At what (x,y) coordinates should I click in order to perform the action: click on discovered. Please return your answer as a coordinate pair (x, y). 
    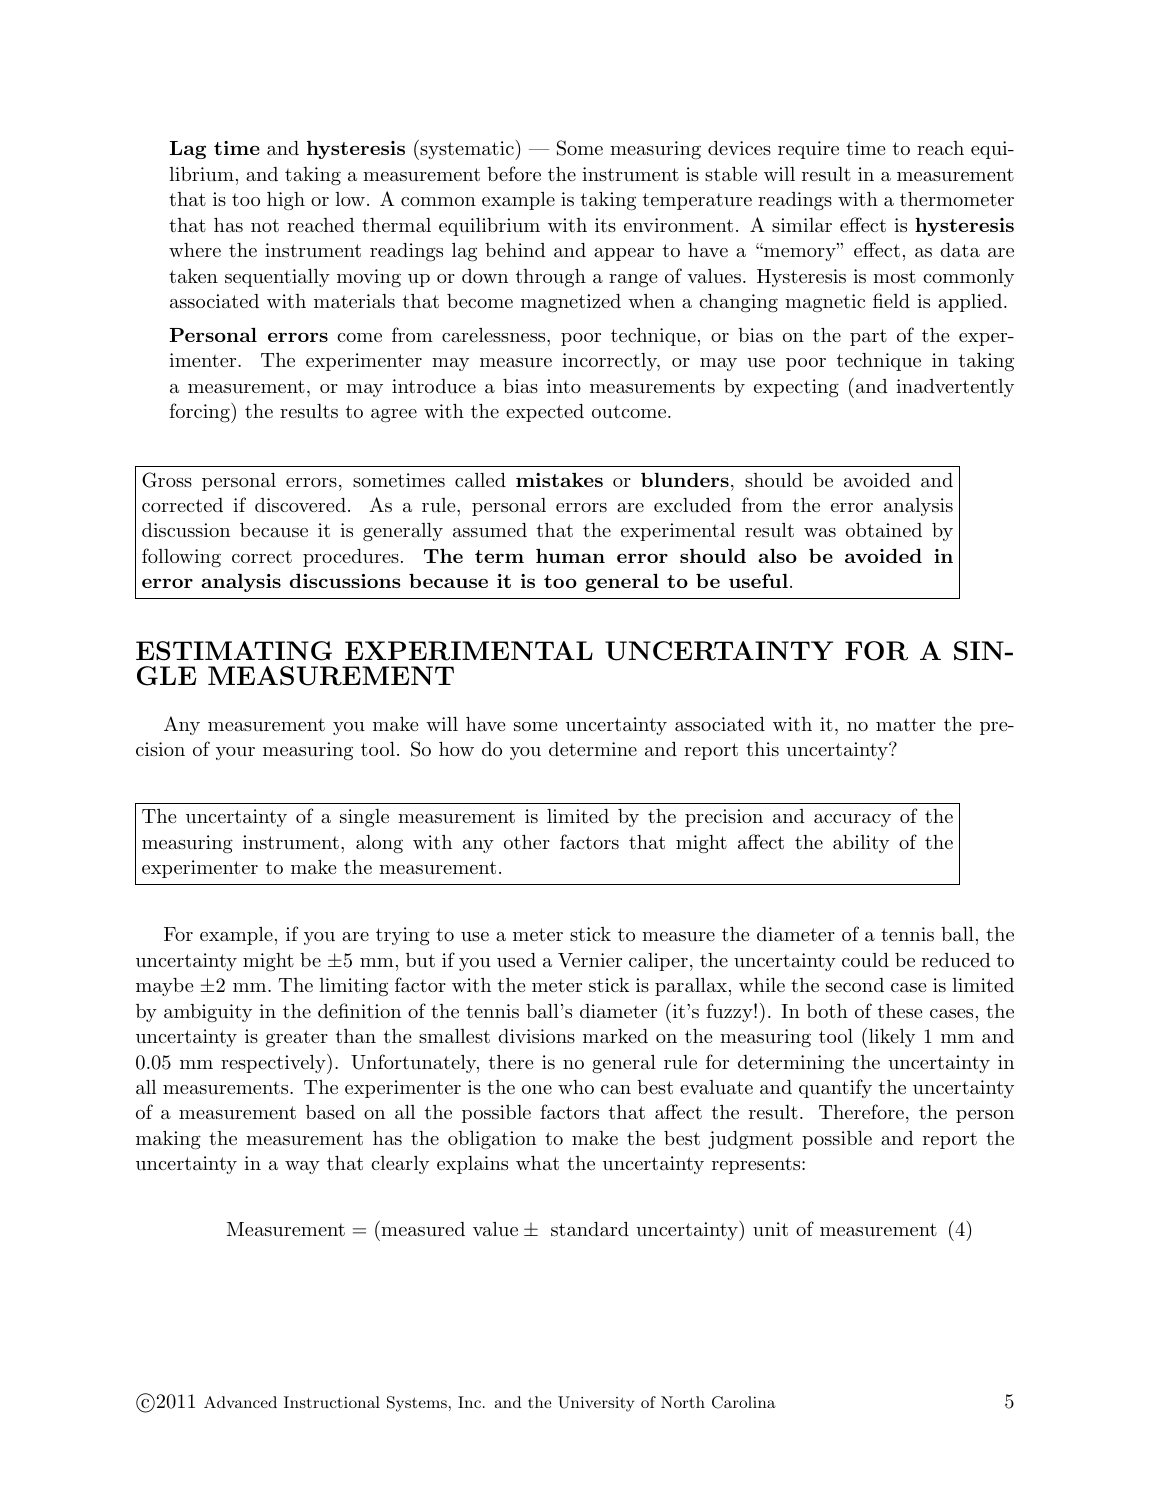
    Looking at the image, I should click on (300, 505).
